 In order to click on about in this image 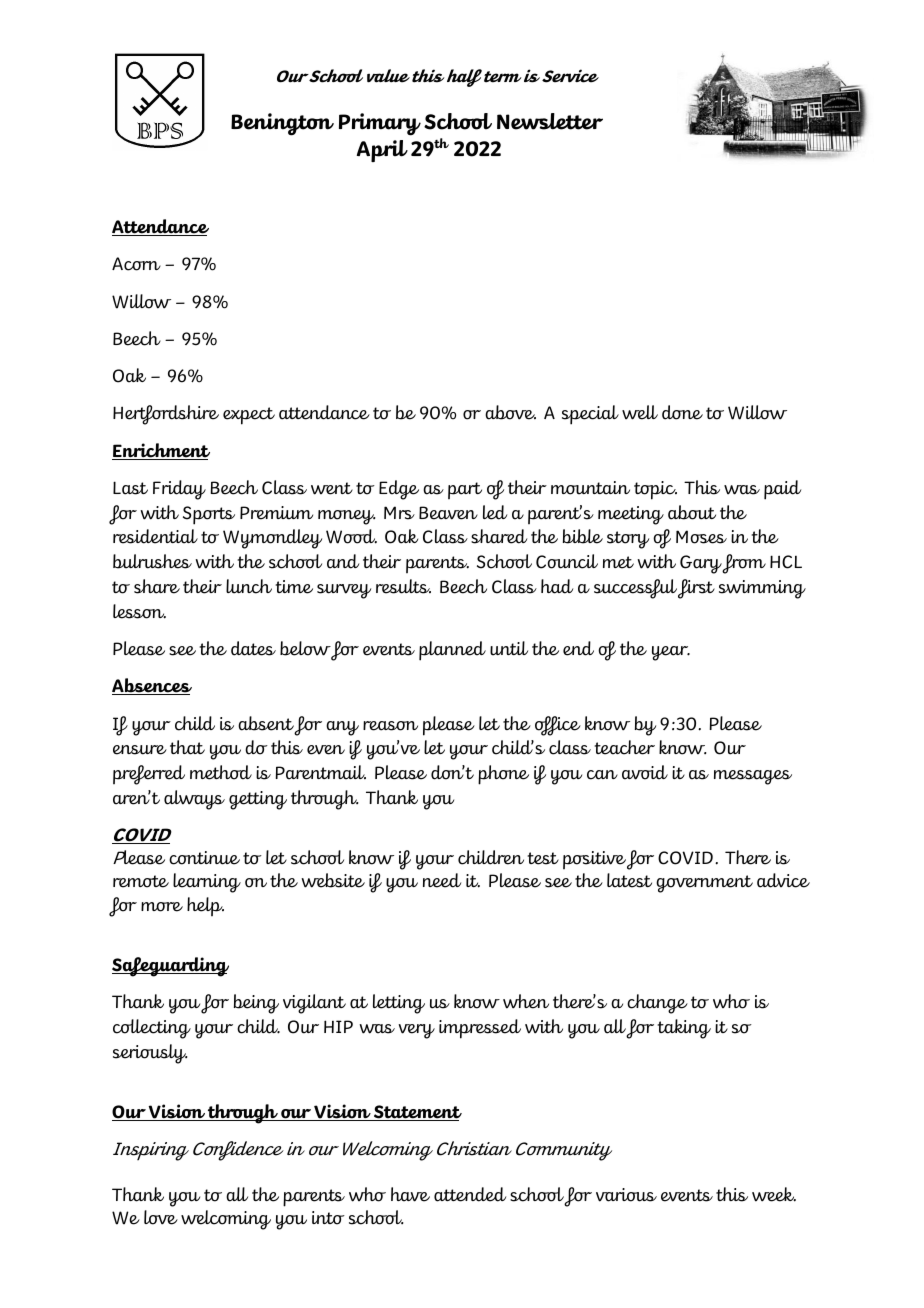, I will do `click(692, 512)`.
